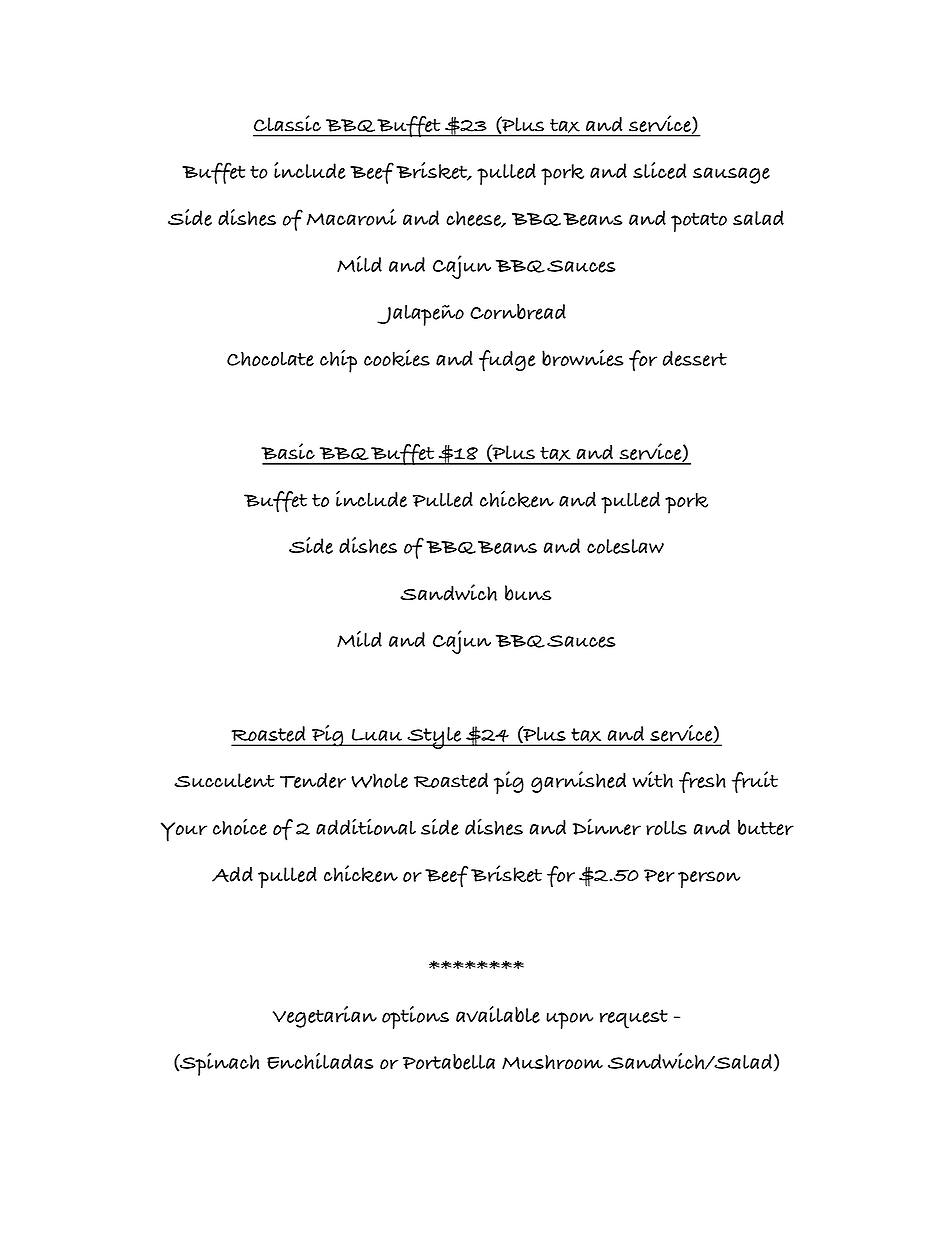 Image resolution: width=952 pixels, height=1233 pixels. Describe the element at coordinates (634, 1019) in the document. I see `request` at that location.
